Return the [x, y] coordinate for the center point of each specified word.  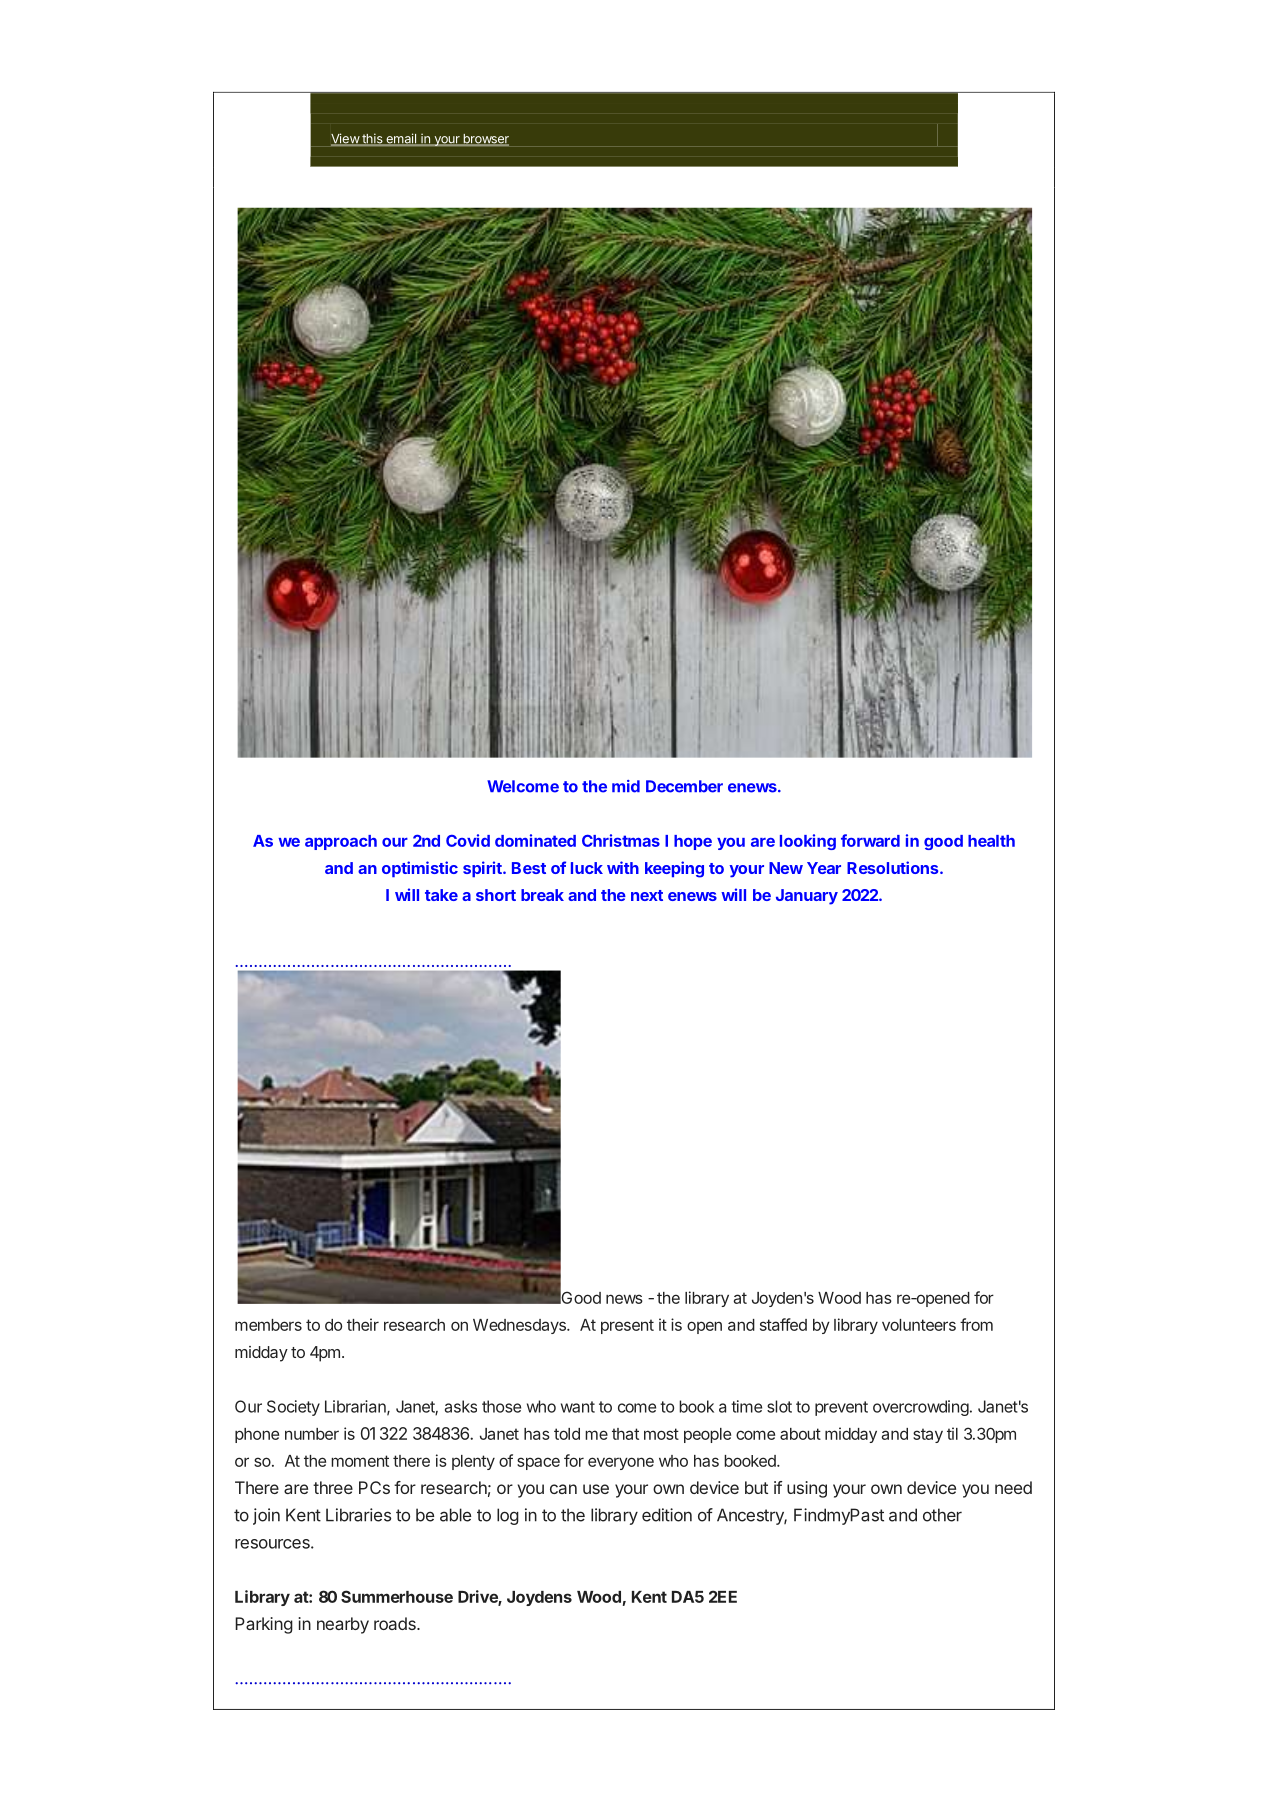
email [401, 139]
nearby [343, 1625]
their [363, 1324]
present [627, 1326]
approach [341, 842]
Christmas [621, 840]
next [647, 895]
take [441, 895]
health [991, 841]
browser [485, 140]
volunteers [919, 1325]
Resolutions [894, 867]
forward [870, 840]
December [684, 786]
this [372, 139]
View [346, 139]
